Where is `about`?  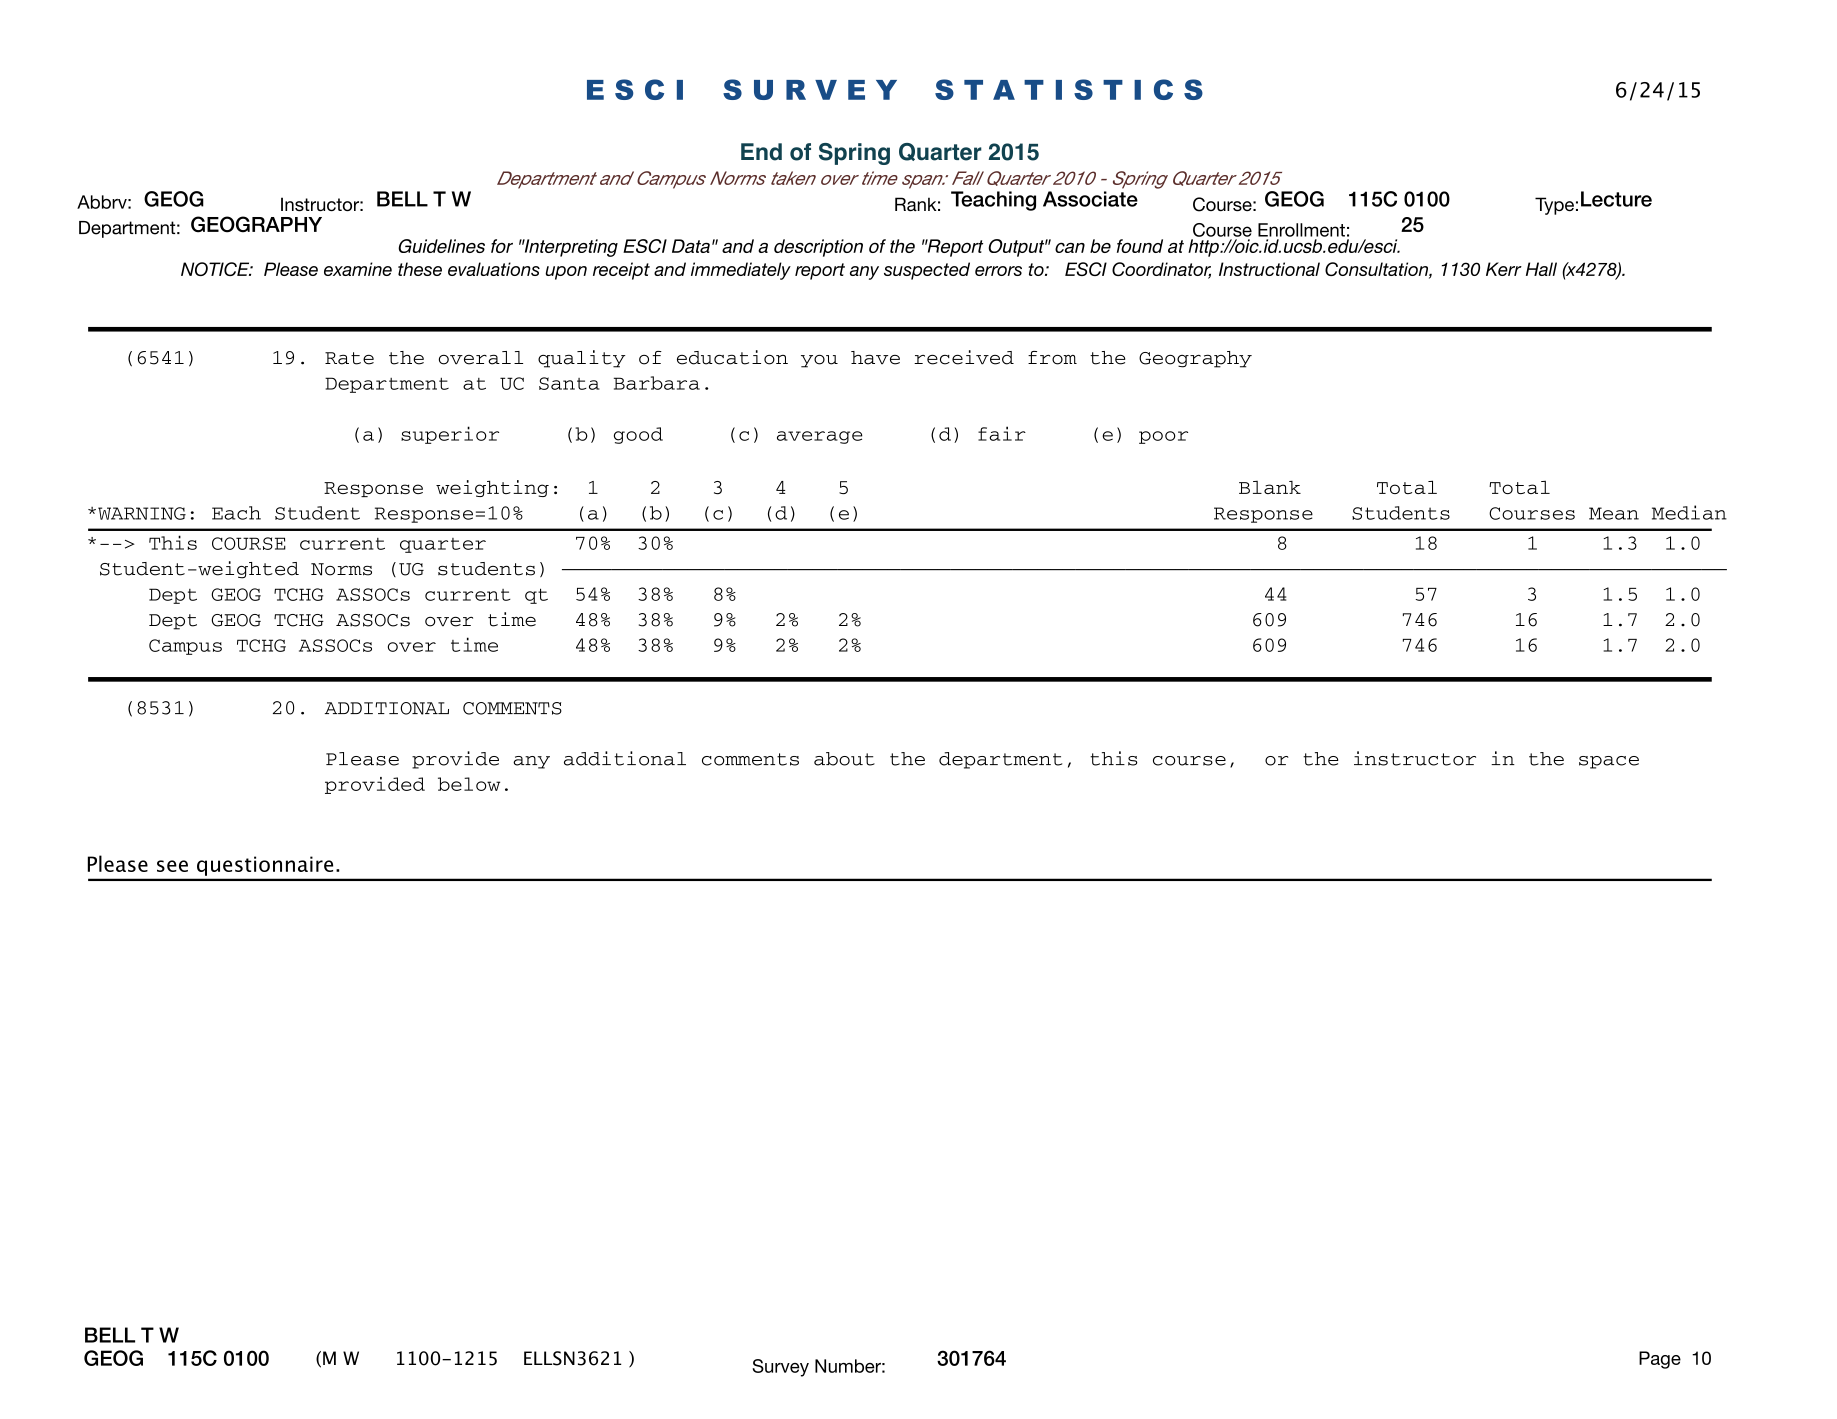 about is located at coordinates (844, 759).
